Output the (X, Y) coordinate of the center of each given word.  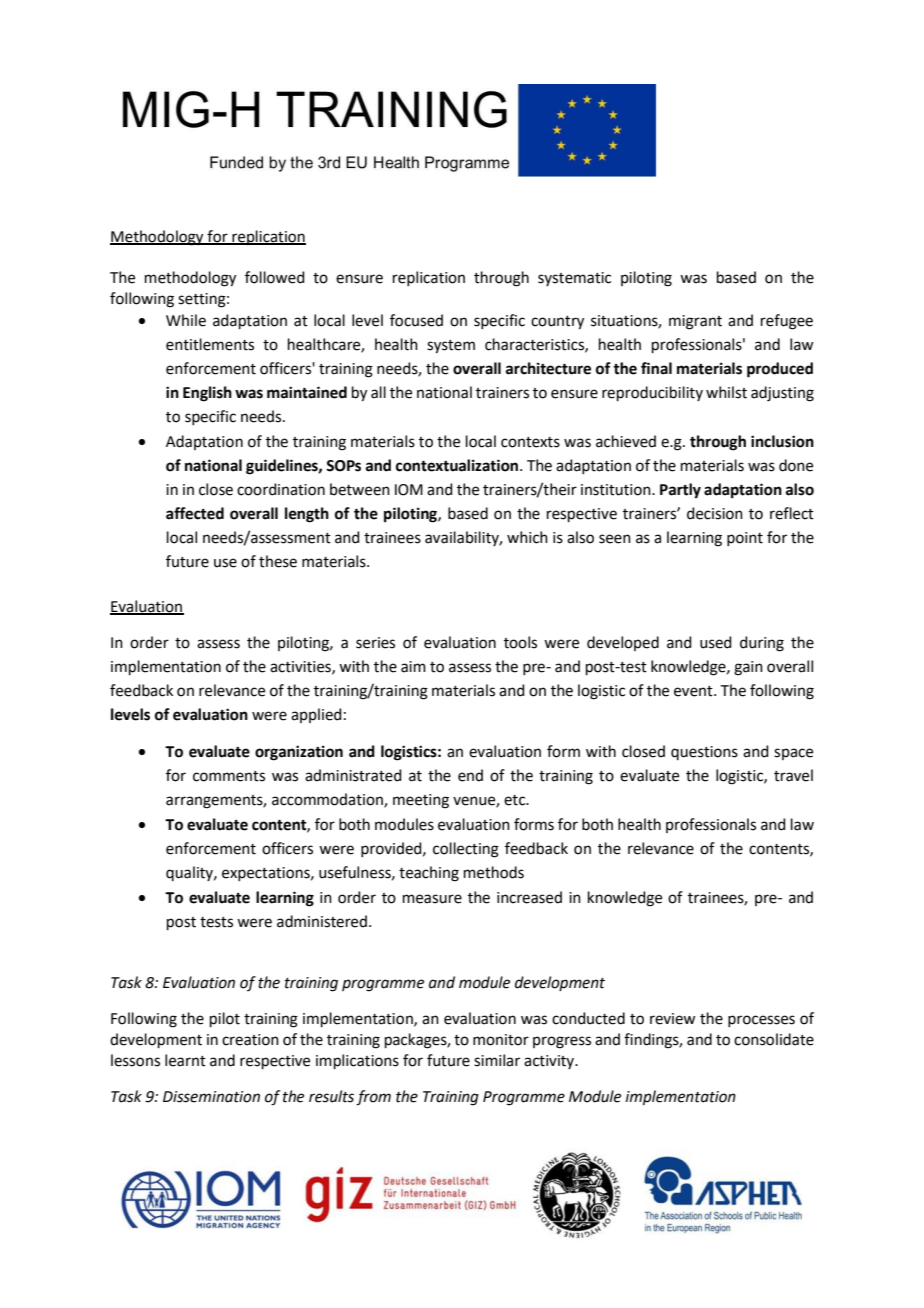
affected (195, 513)
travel (793, 775)
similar (497, 1060)
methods (494, 872)
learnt (185, 1060)
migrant (695, 322)
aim (413, 667)
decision (715, 513)
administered (322, 921)
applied (316, 715)
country (557, 323)
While (186, 320)
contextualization (458, 465)
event (694, 691)
